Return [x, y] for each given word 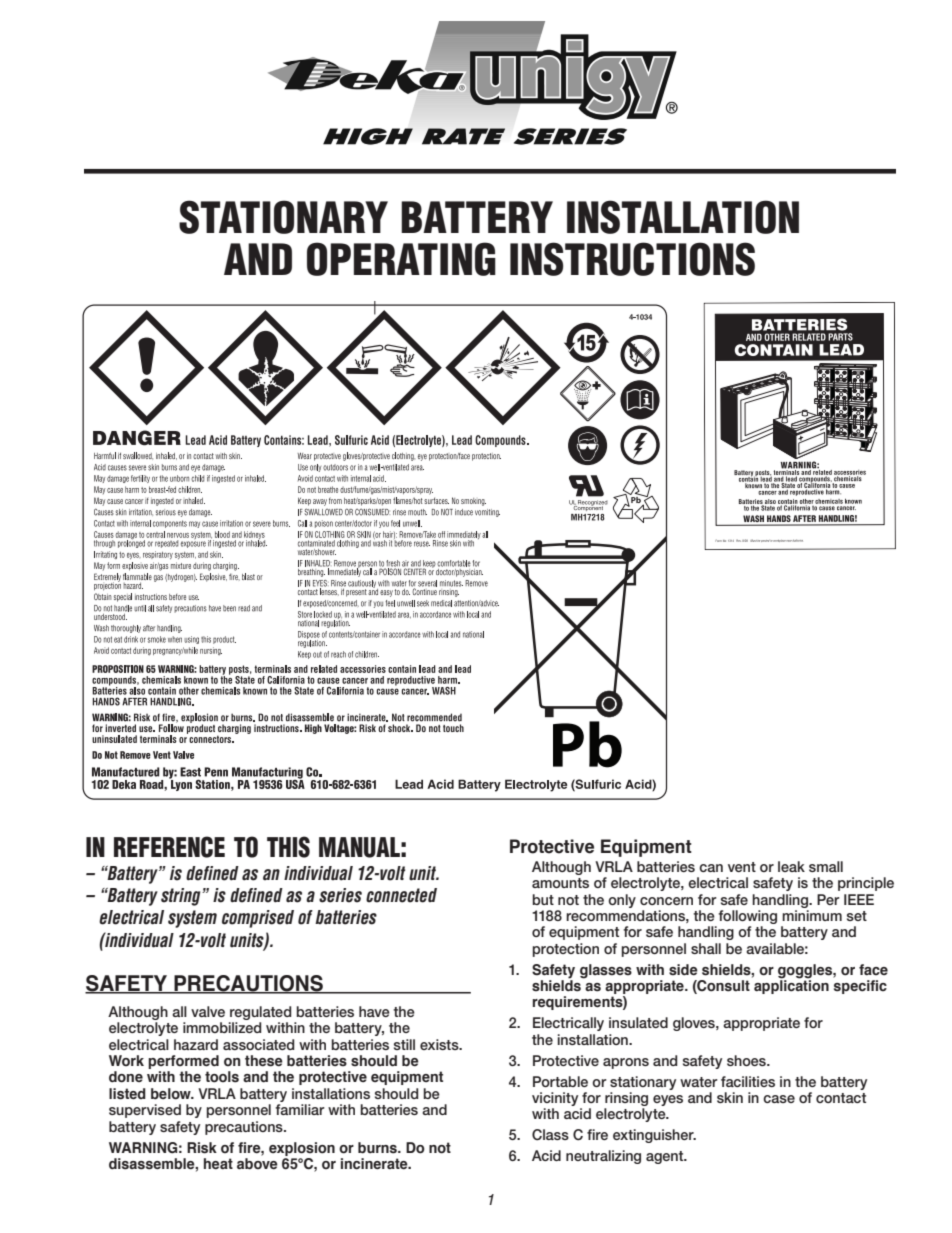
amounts [560, 883]
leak [791, 866]
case [779, 1099]
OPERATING [401, 259]
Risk [202, 1148]
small [826, 866]
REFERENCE [169, 847]
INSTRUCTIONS [632, 259]
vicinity [556, 1100]
